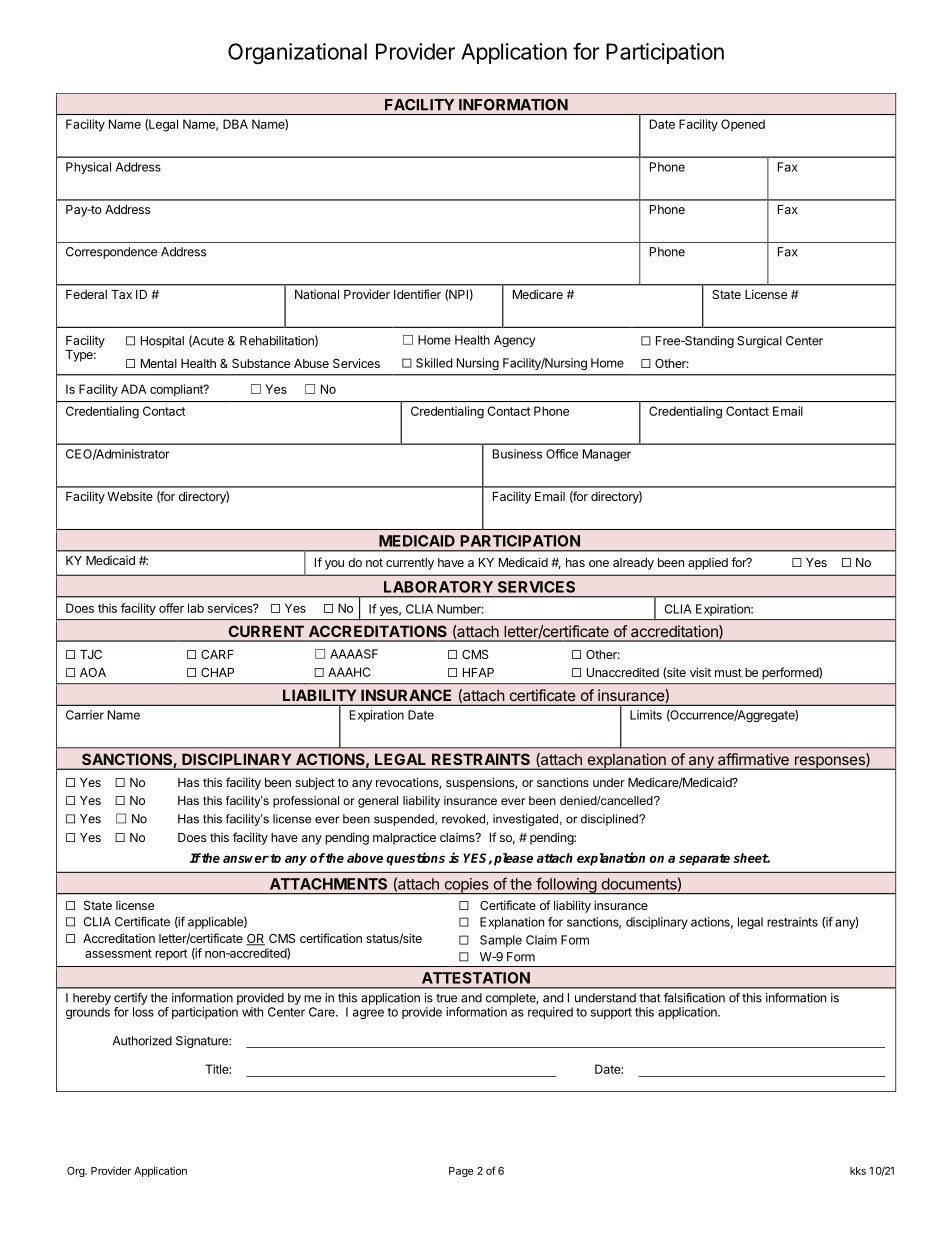 The height and width of the screenshot is (1233, 952). Describe the element at coordinates (142, 1041) in the screenshot. I see `Authorized` at that location.
